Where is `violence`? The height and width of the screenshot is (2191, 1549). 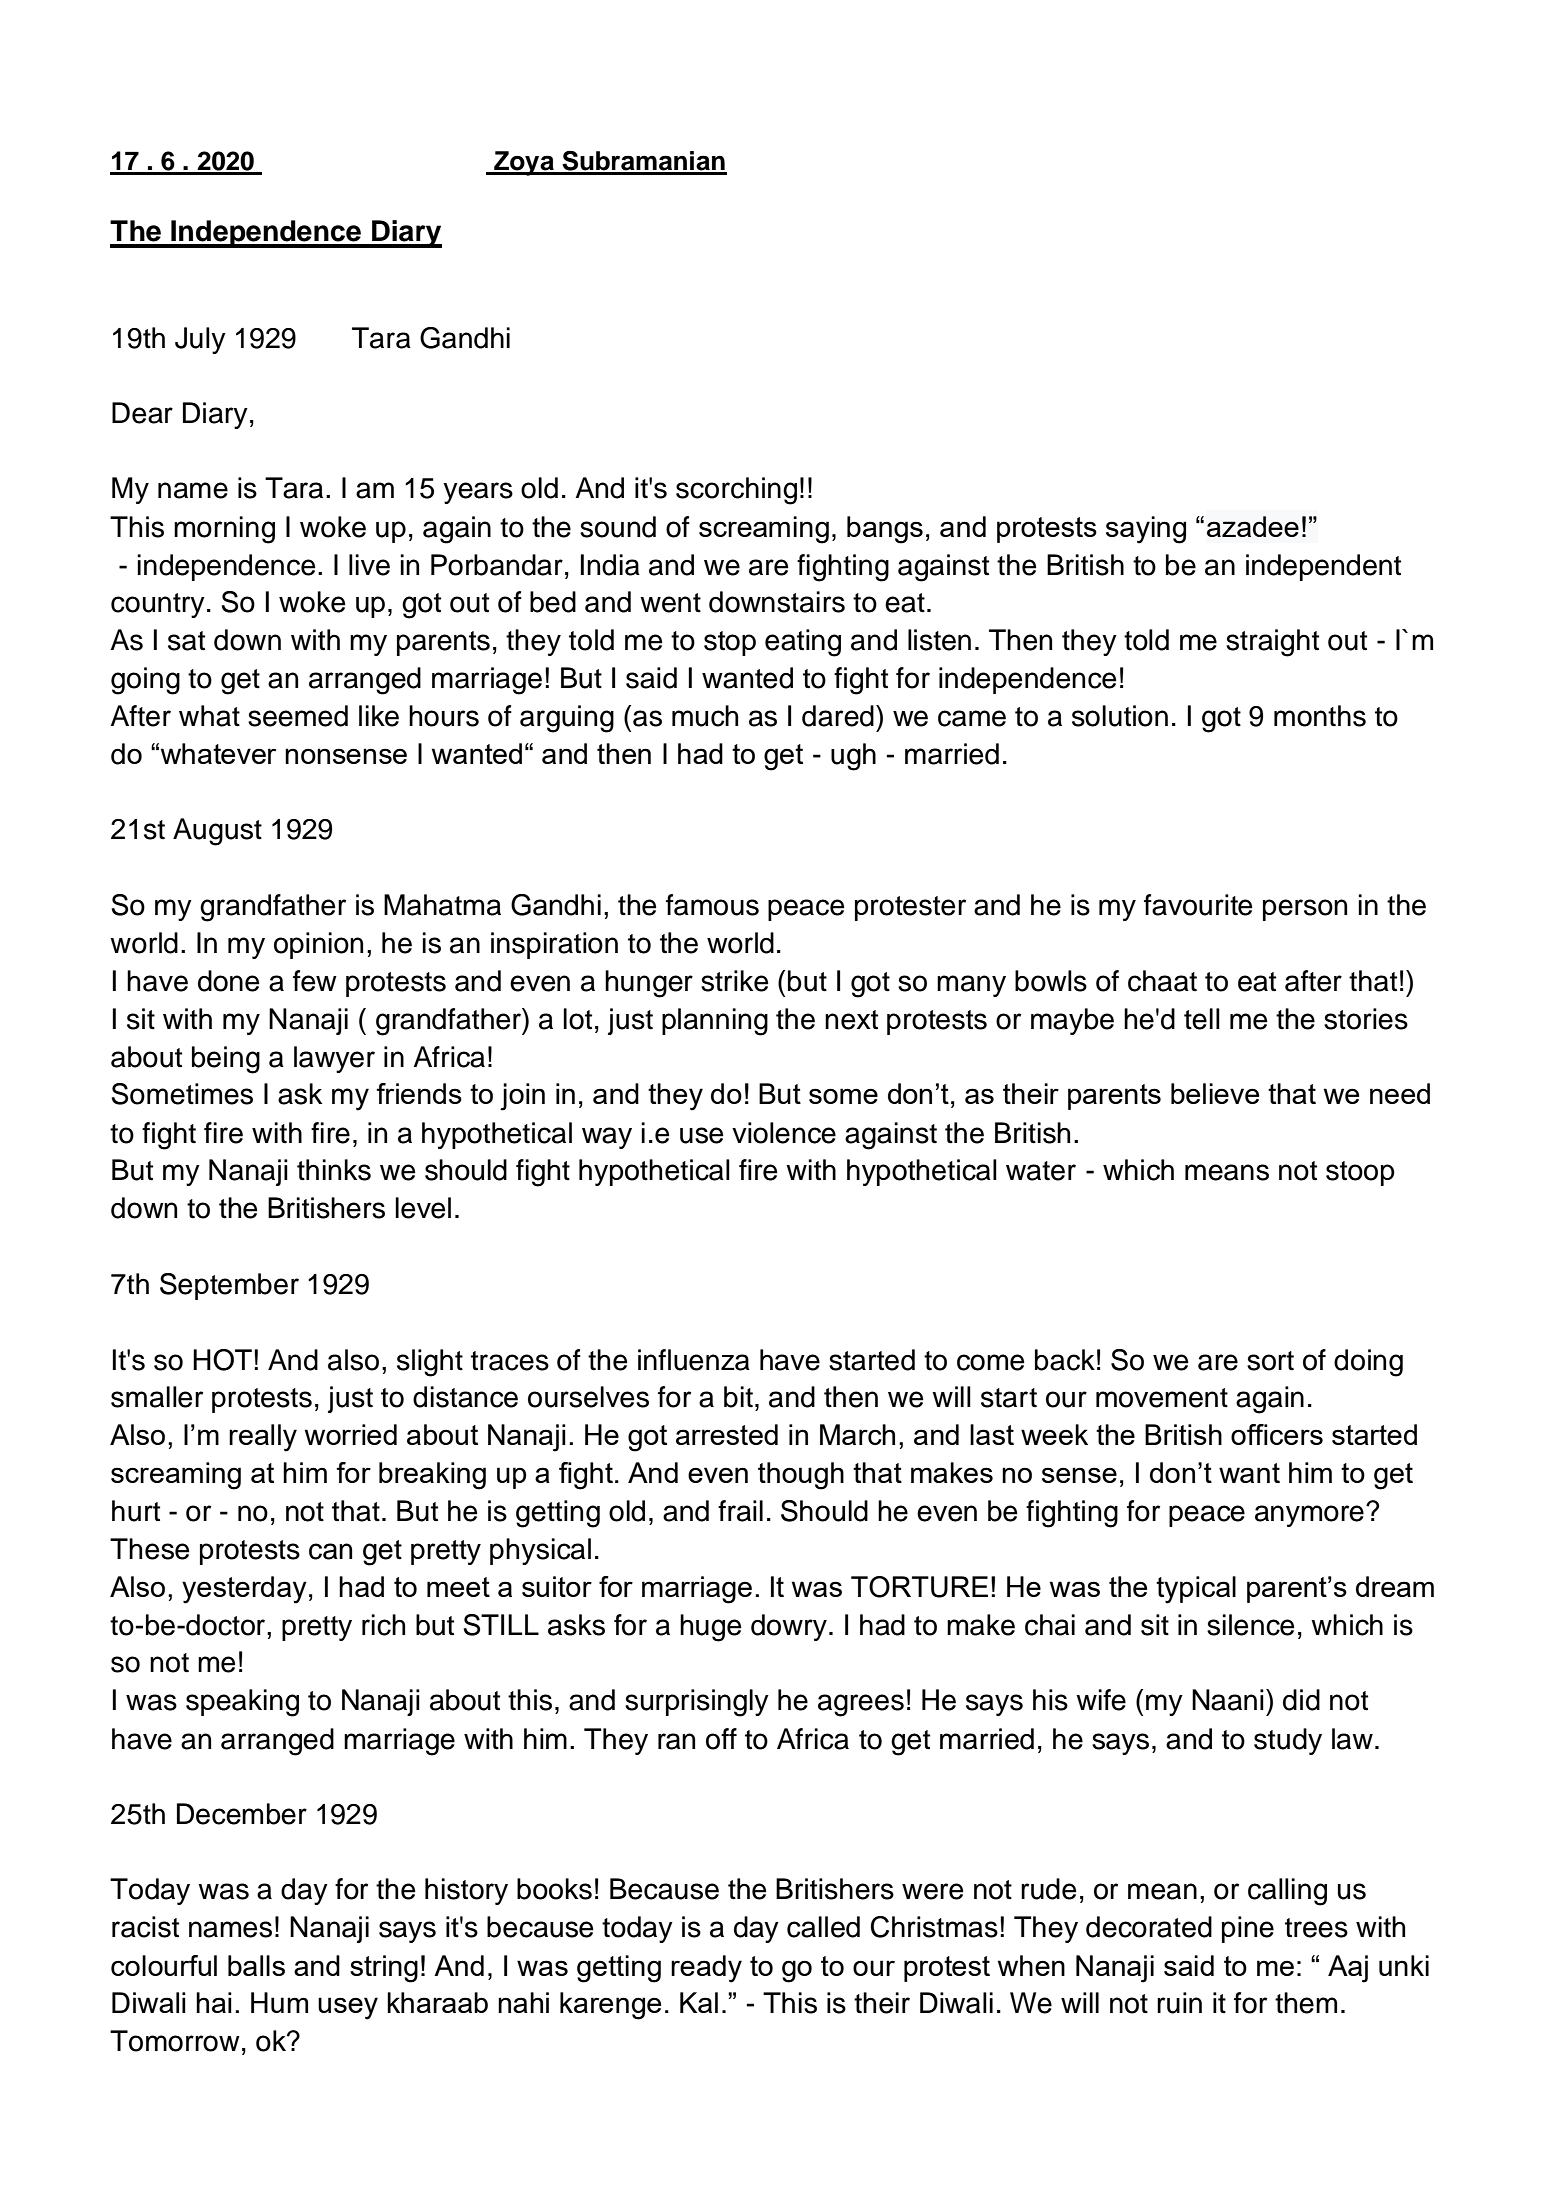 violence is located at coordinates (784, 1133).
